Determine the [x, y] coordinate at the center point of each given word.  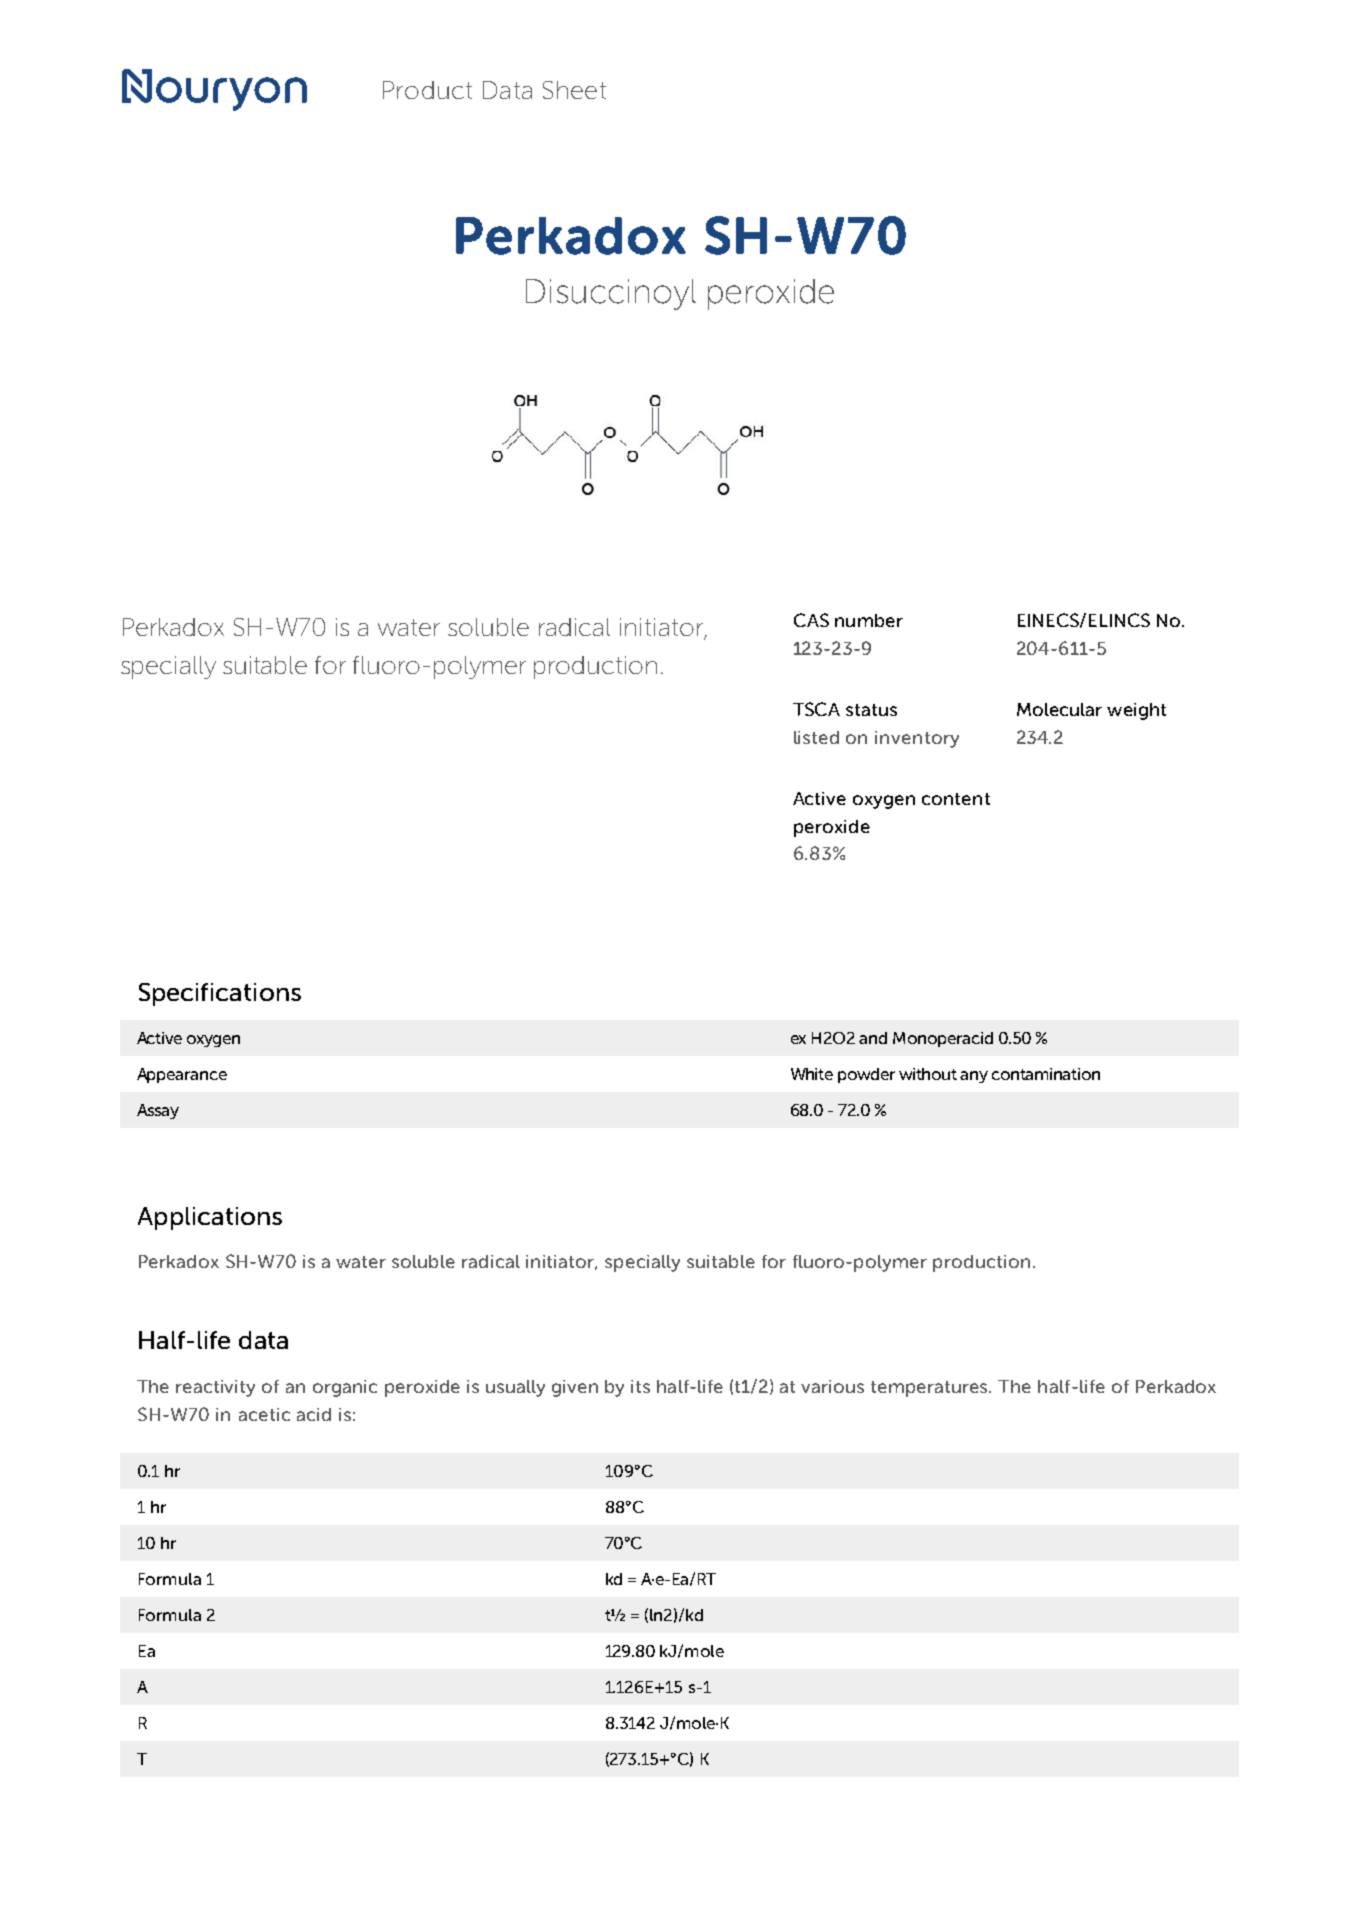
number [869, 620]
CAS [811, 620]
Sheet [574, 90]
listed [816, 737]
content [956, 799]
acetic [264, 1414]
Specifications [220, 994]
